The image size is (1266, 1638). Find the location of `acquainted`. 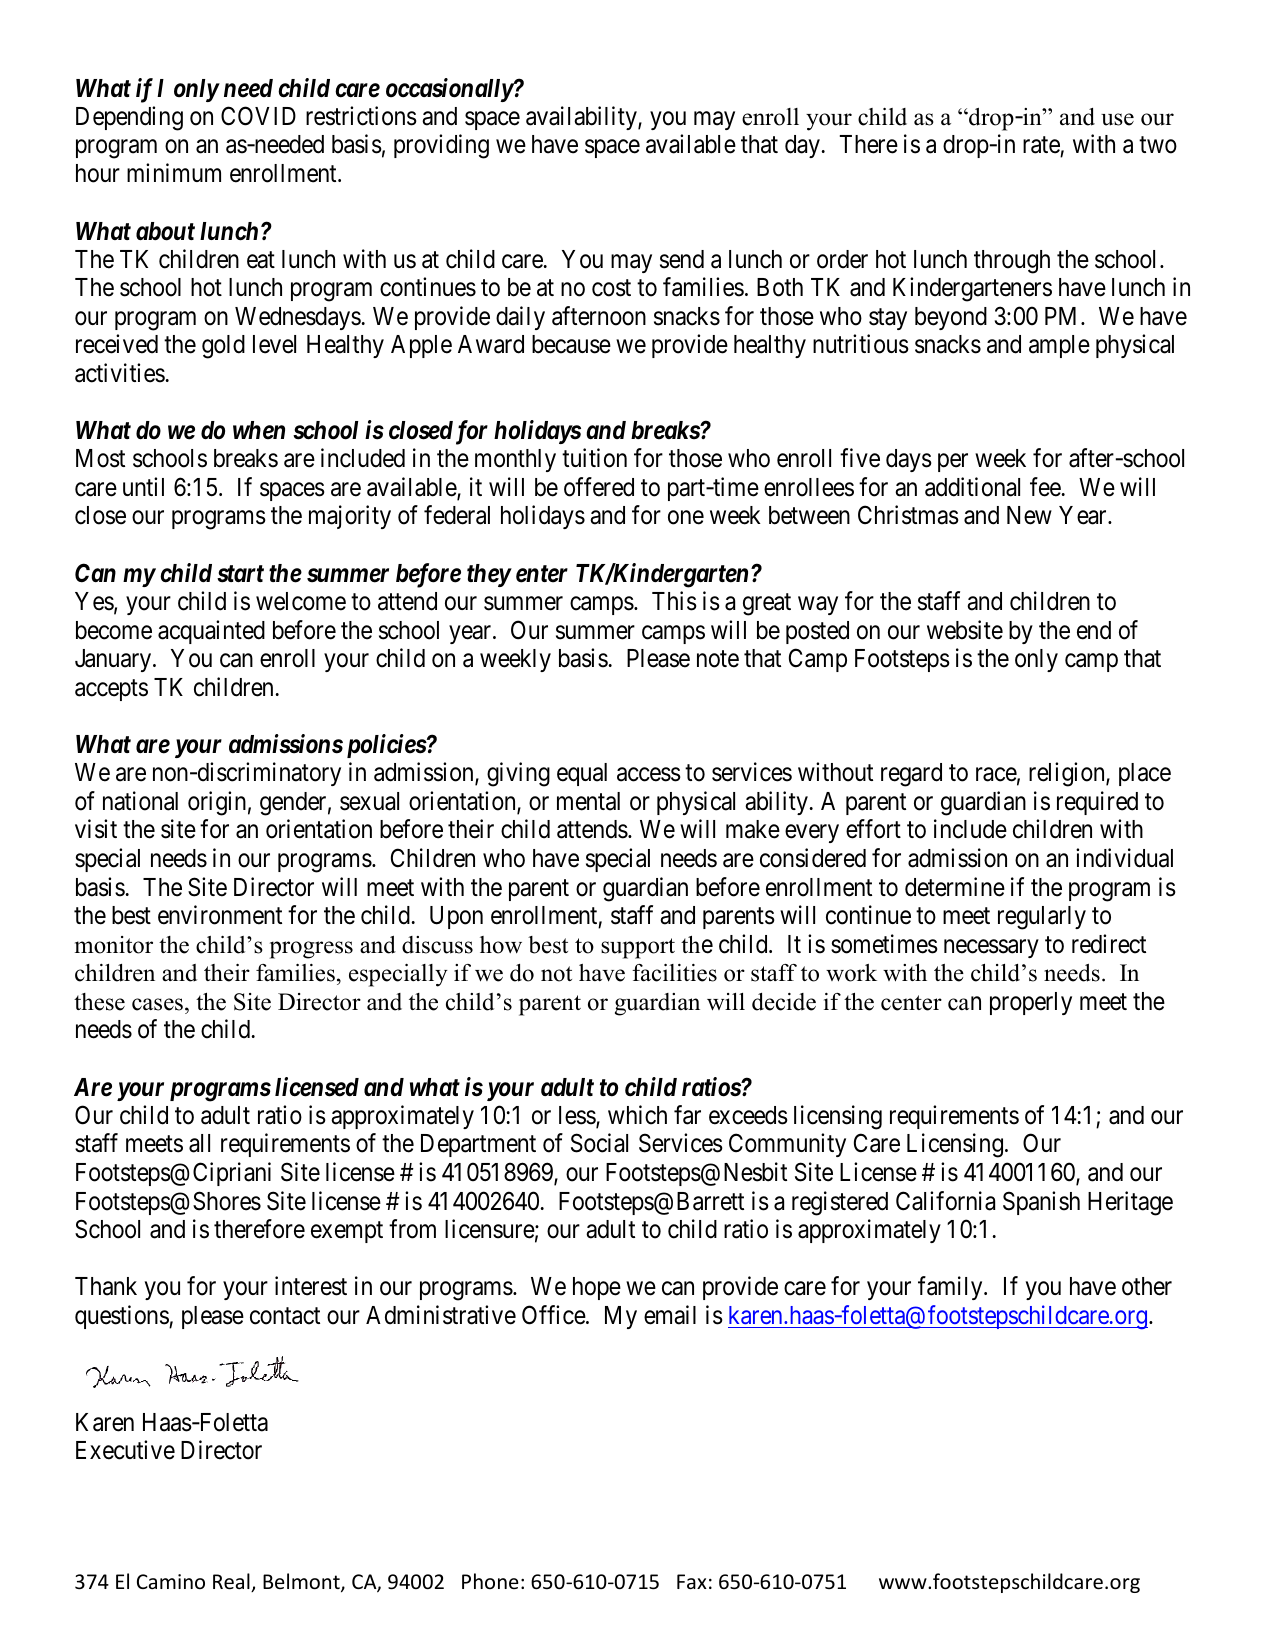

acquainted is located at coordinates (211, 632).
